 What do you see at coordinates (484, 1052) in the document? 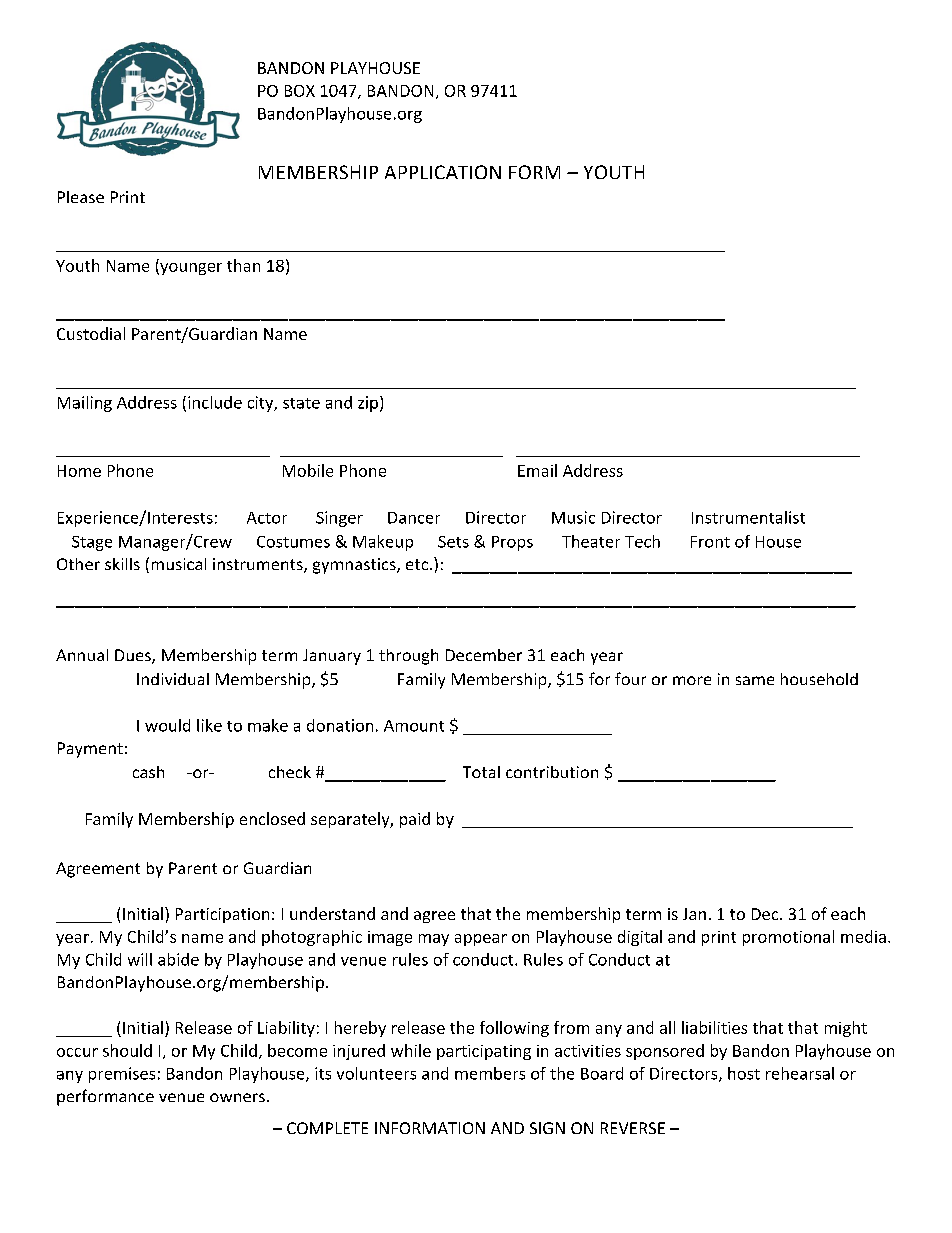
I see `participating` at bounding box center [484, 1052].
